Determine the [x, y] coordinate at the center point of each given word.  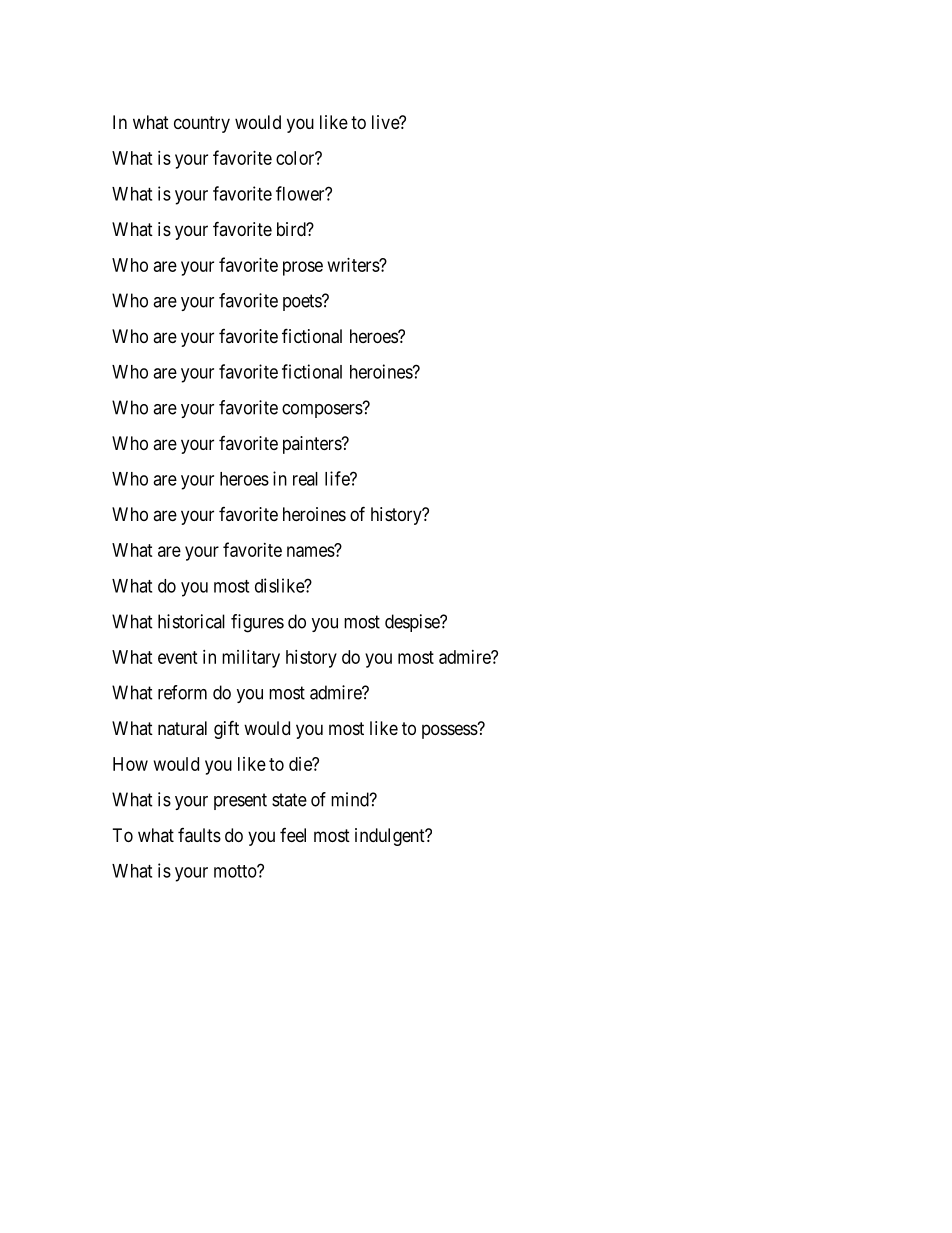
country [202, 124]
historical [191, 621]
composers [323, 410]
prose [303, 268]
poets [303, 302]
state [289, 800]
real [305, 479]
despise [413, 623]
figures [257, 623]
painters [313, 445]
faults [199, 835]
